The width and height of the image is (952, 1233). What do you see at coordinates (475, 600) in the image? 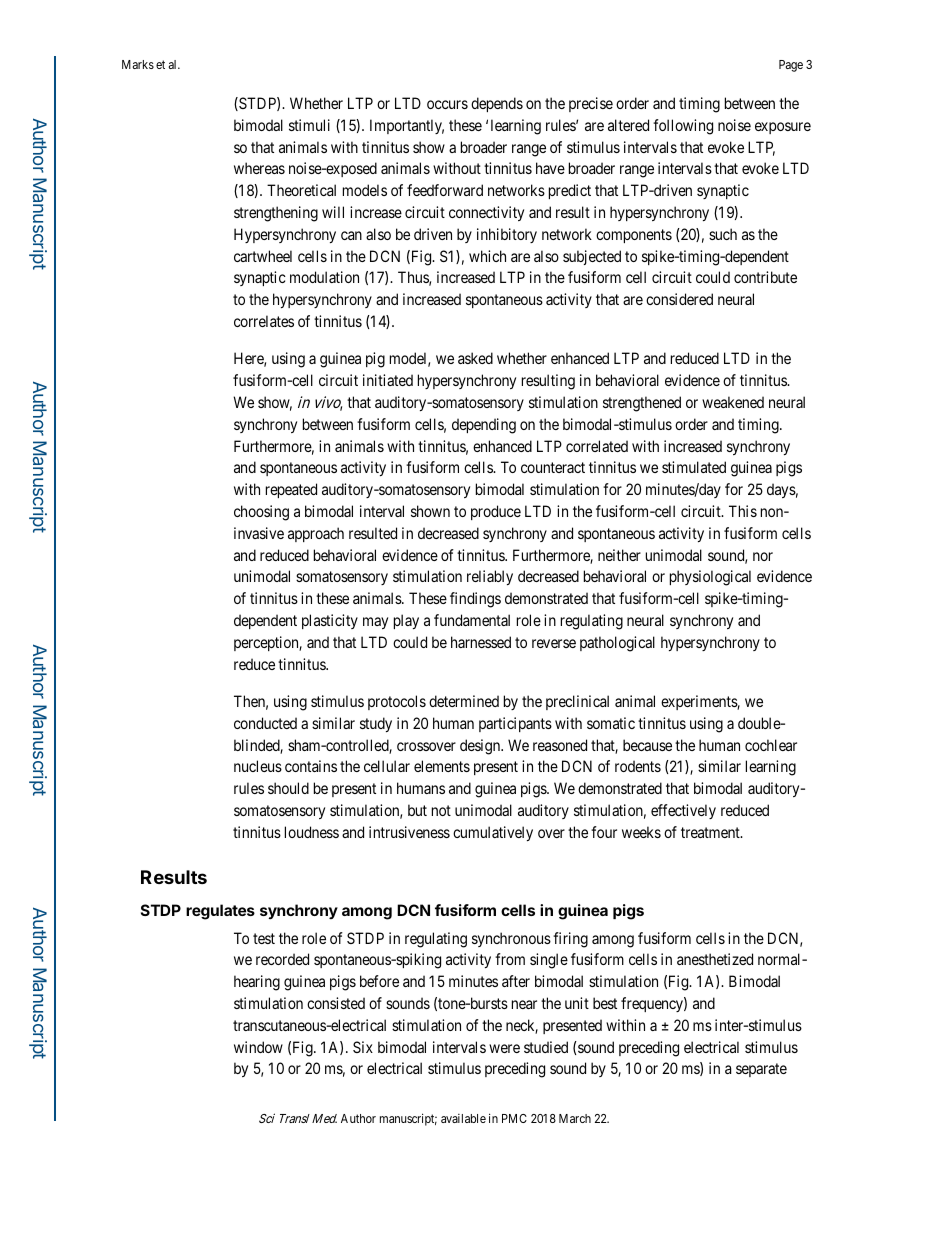
I see `findings` at bounding box center [475, 600].
